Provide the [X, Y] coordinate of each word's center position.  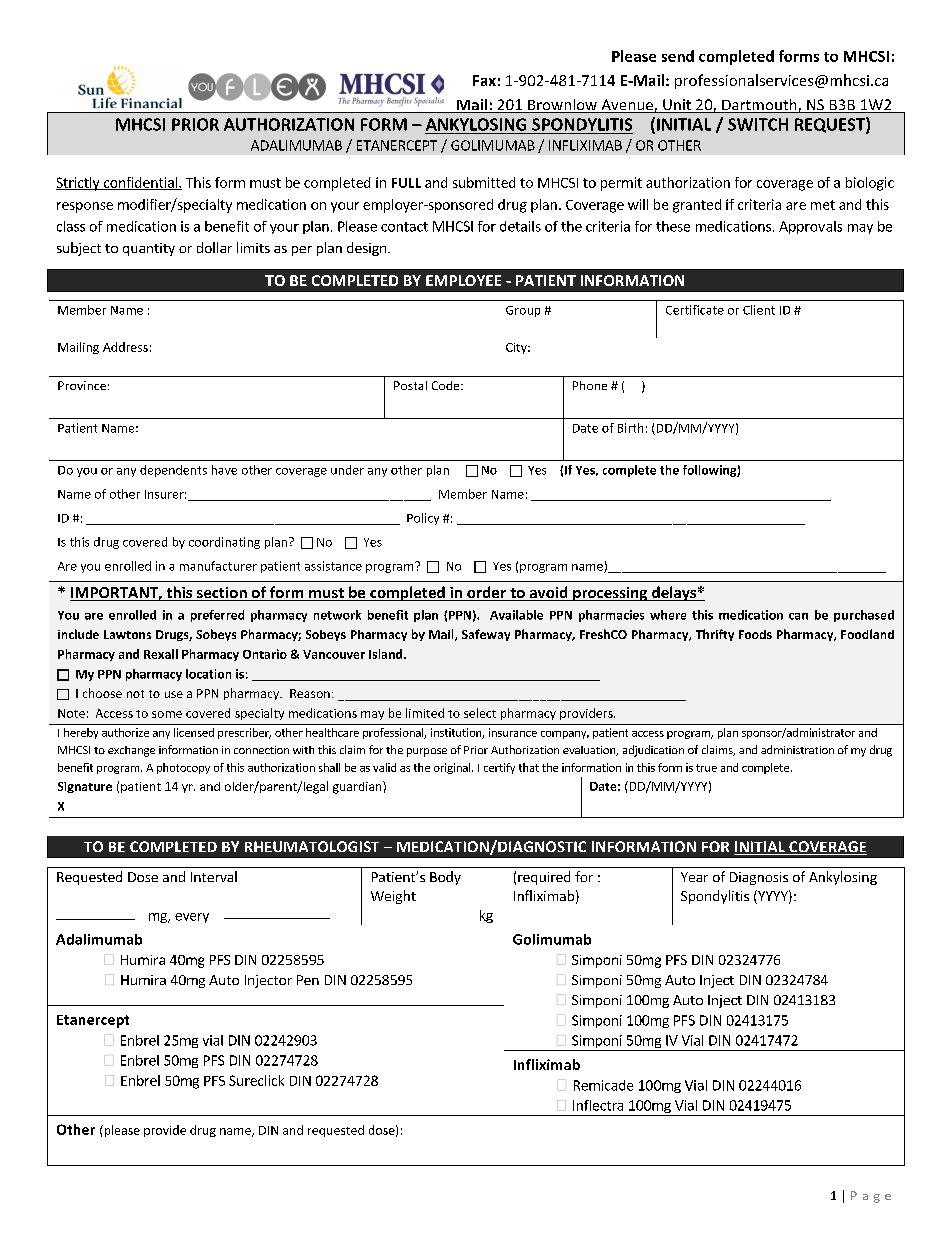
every [192, 918]
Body [445, 878]
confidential [140, 183]
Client [759, 310]
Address [125, 347]
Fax [484, 80]
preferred [217, 616]
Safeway [486, 635]
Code [447, 385]
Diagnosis [759, 878]
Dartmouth [759, 106]
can [798, 616]
